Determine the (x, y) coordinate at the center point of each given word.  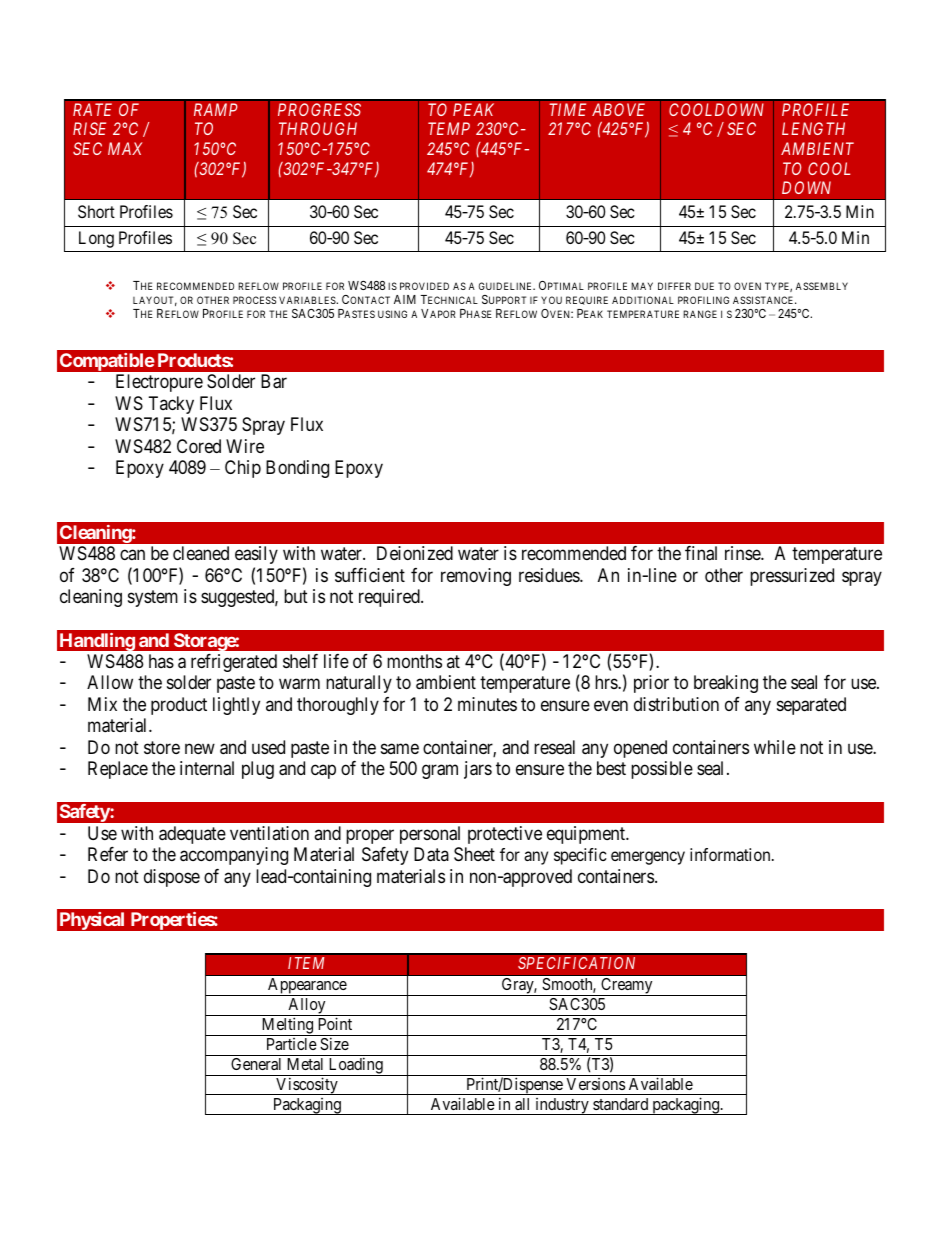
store (162, 747)
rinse (743, 553)
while (775, 747)
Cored (199, 446)
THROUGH (318, 128)
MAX (125, 148)
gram (440, 772)
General (256, 1064)
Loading (355, 1066)
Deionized (415, 553)
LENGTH (813, 128)
